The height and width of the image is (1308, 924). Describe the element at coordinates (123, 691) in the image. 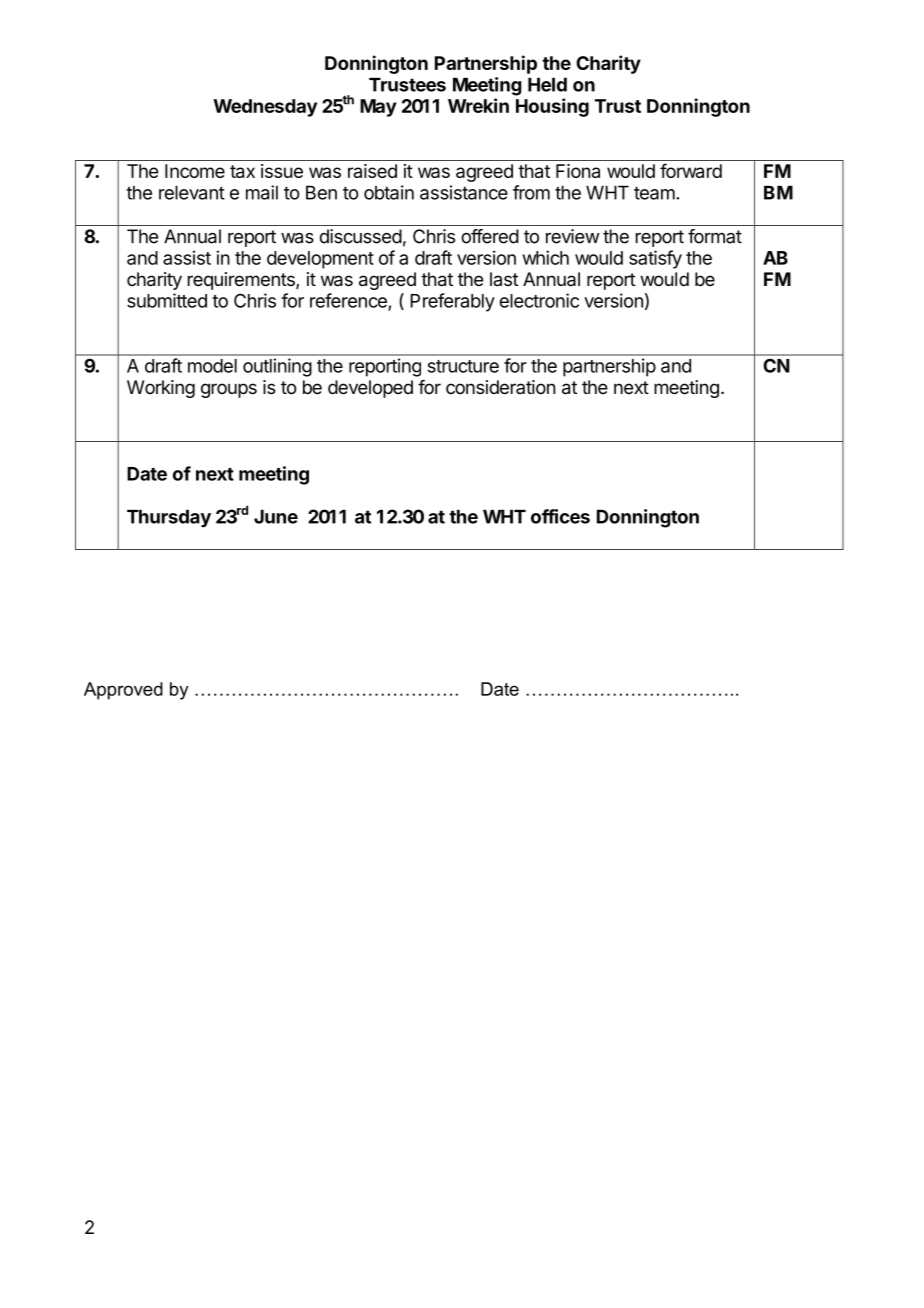

I see `Approved` at that location.
